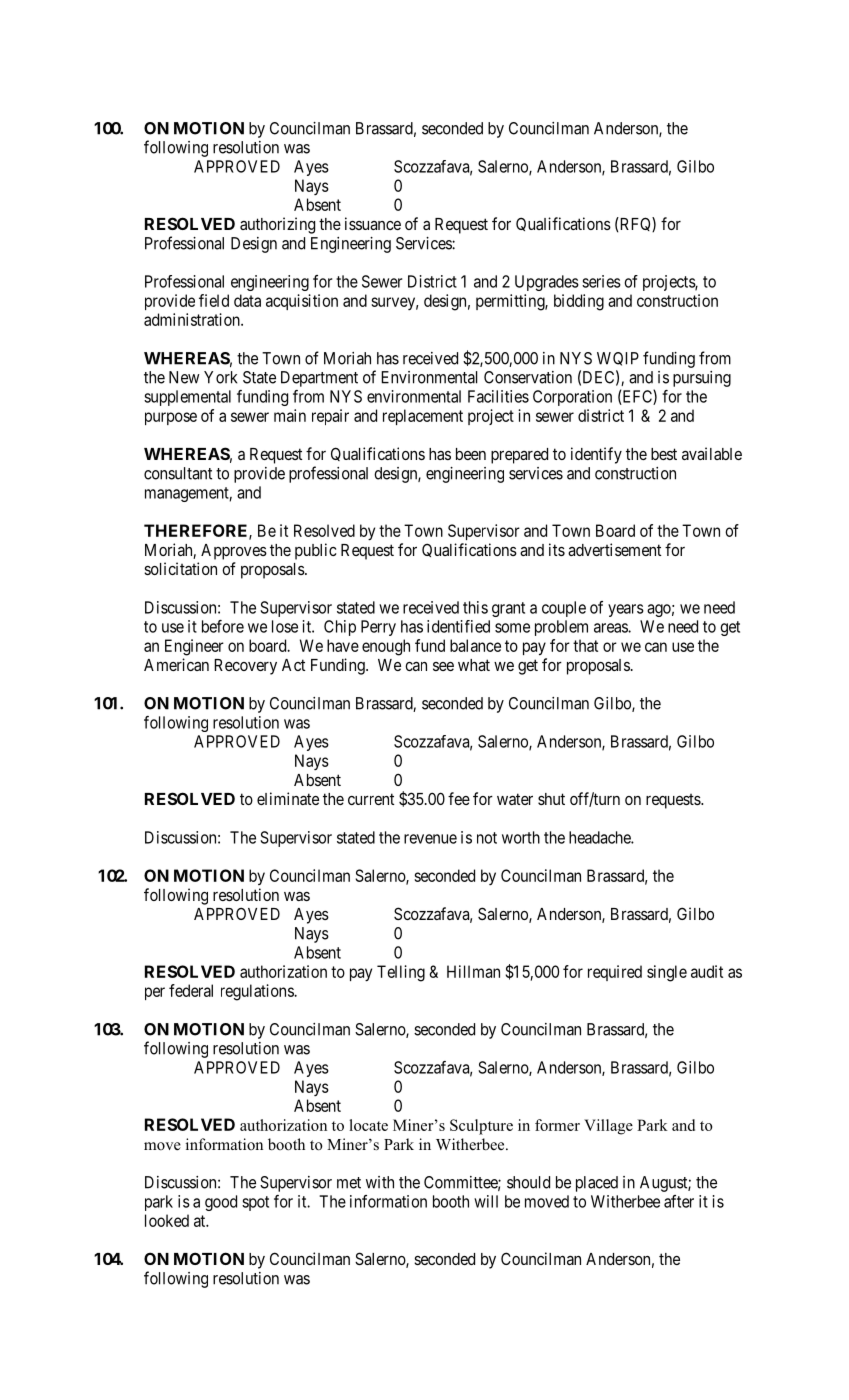  Describe the element at coordinates (288, 798) in the screenshot. I see `eliminate` at that location.
